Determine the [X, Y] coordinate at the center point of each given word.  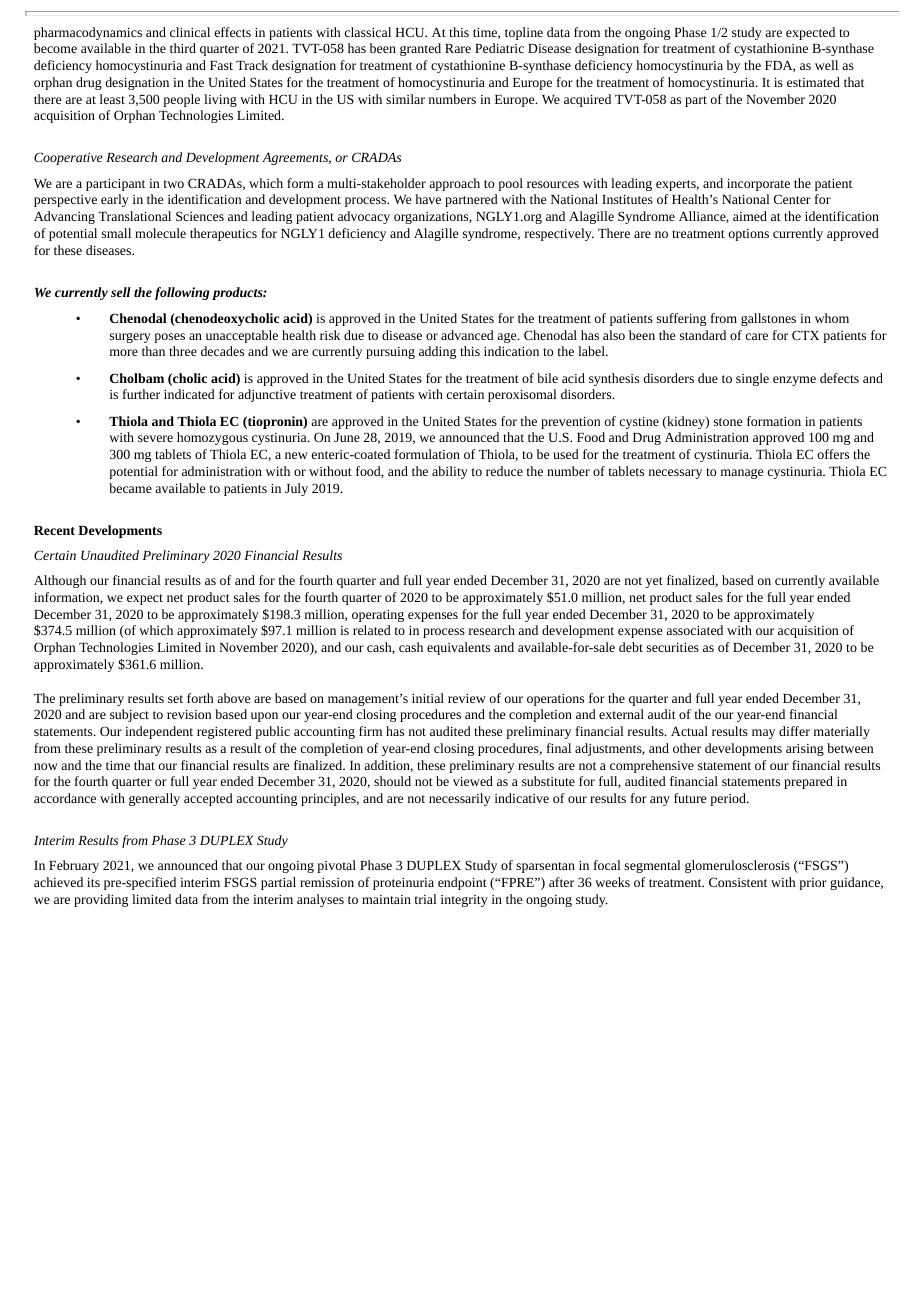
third [183, 48]
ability [450, 472]
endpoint [462, 883]
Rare [458, 48]
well [826, 65]
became [130, 488]
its [93, 882]
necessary [675, 474]
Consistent [738, 882]
